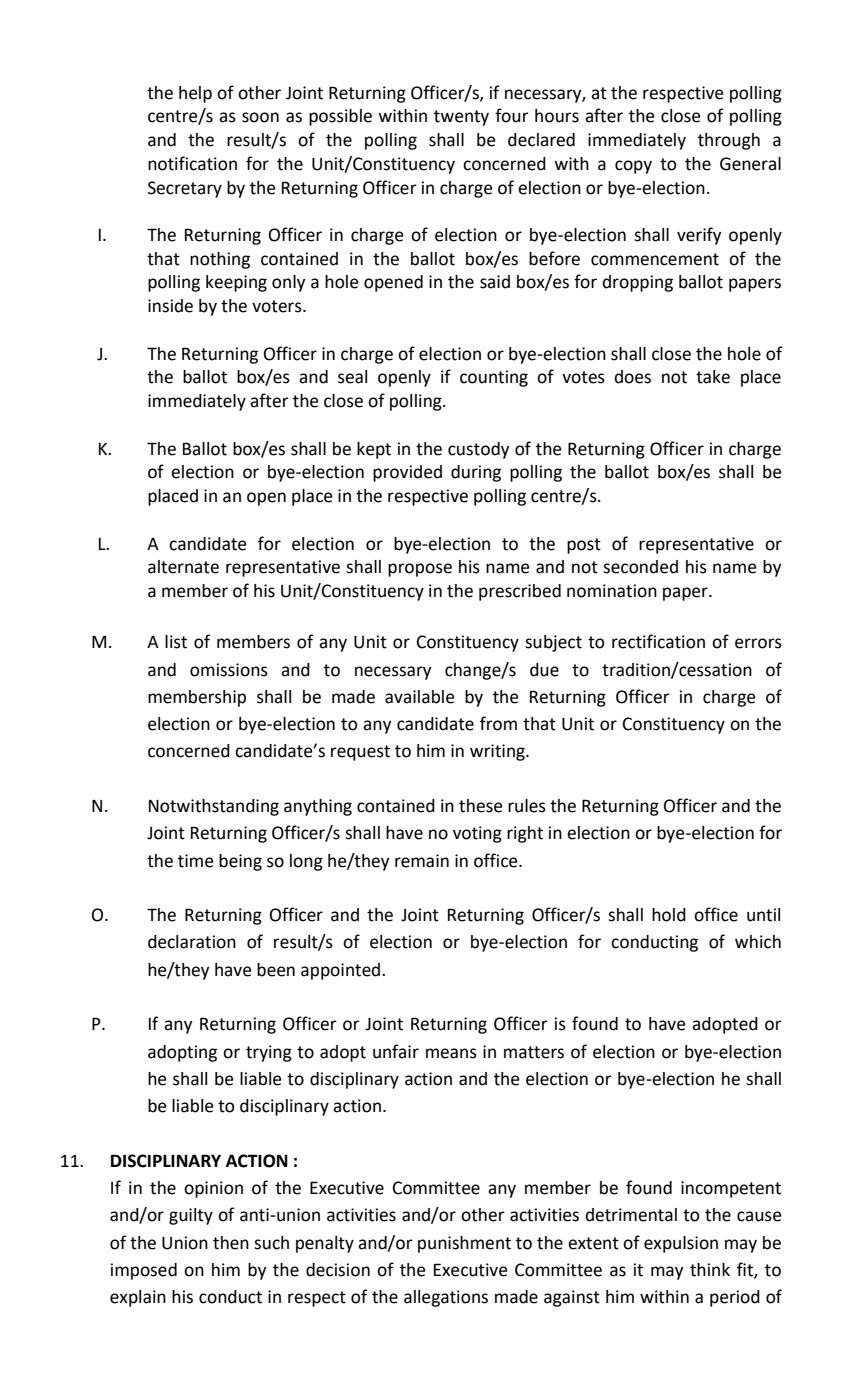 This document has width=849, height=1400. Describe the element at coordinates (192, 163) in the document. I see `notification` at that location.
